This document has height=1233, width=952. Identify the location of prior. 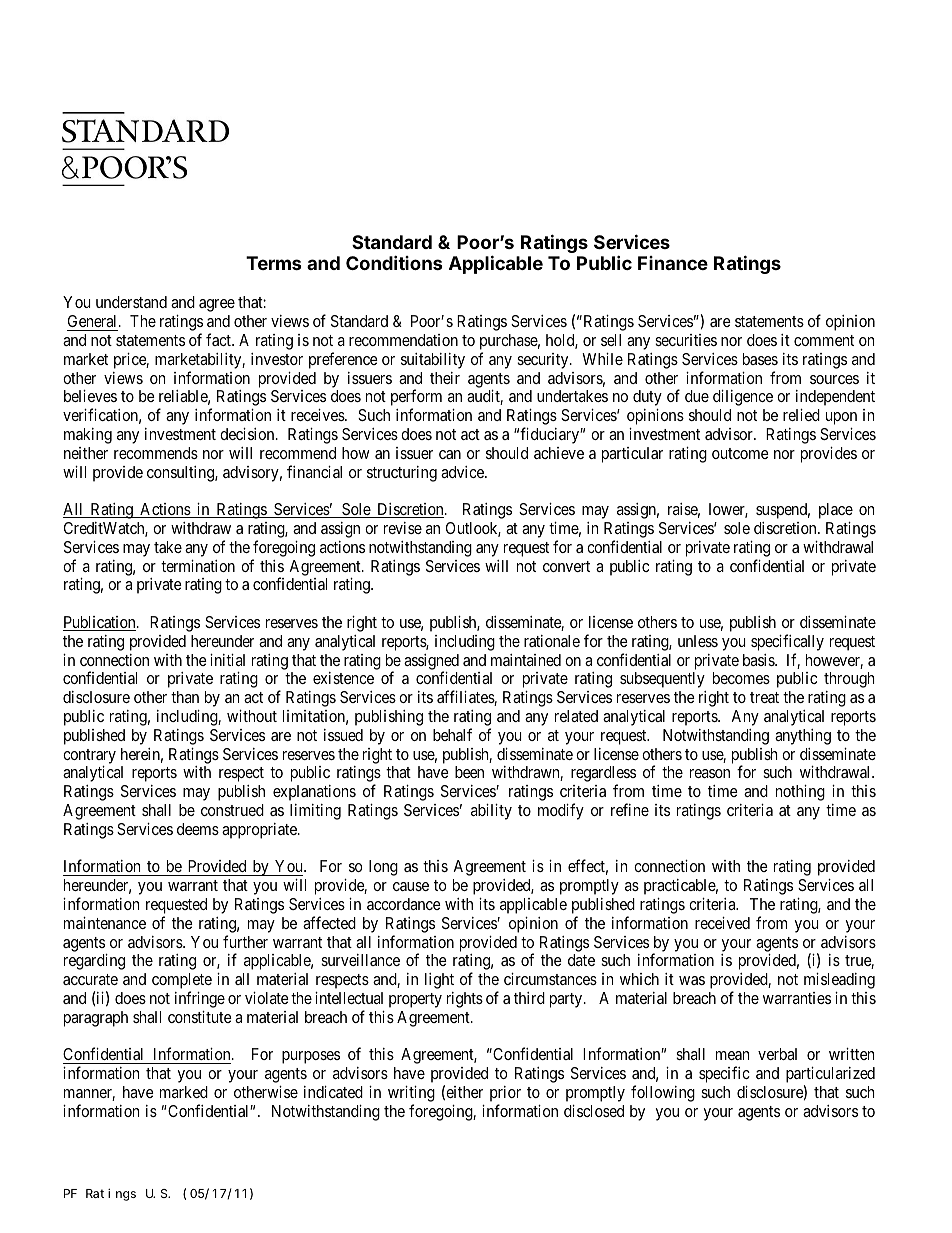
(505, 1094).
